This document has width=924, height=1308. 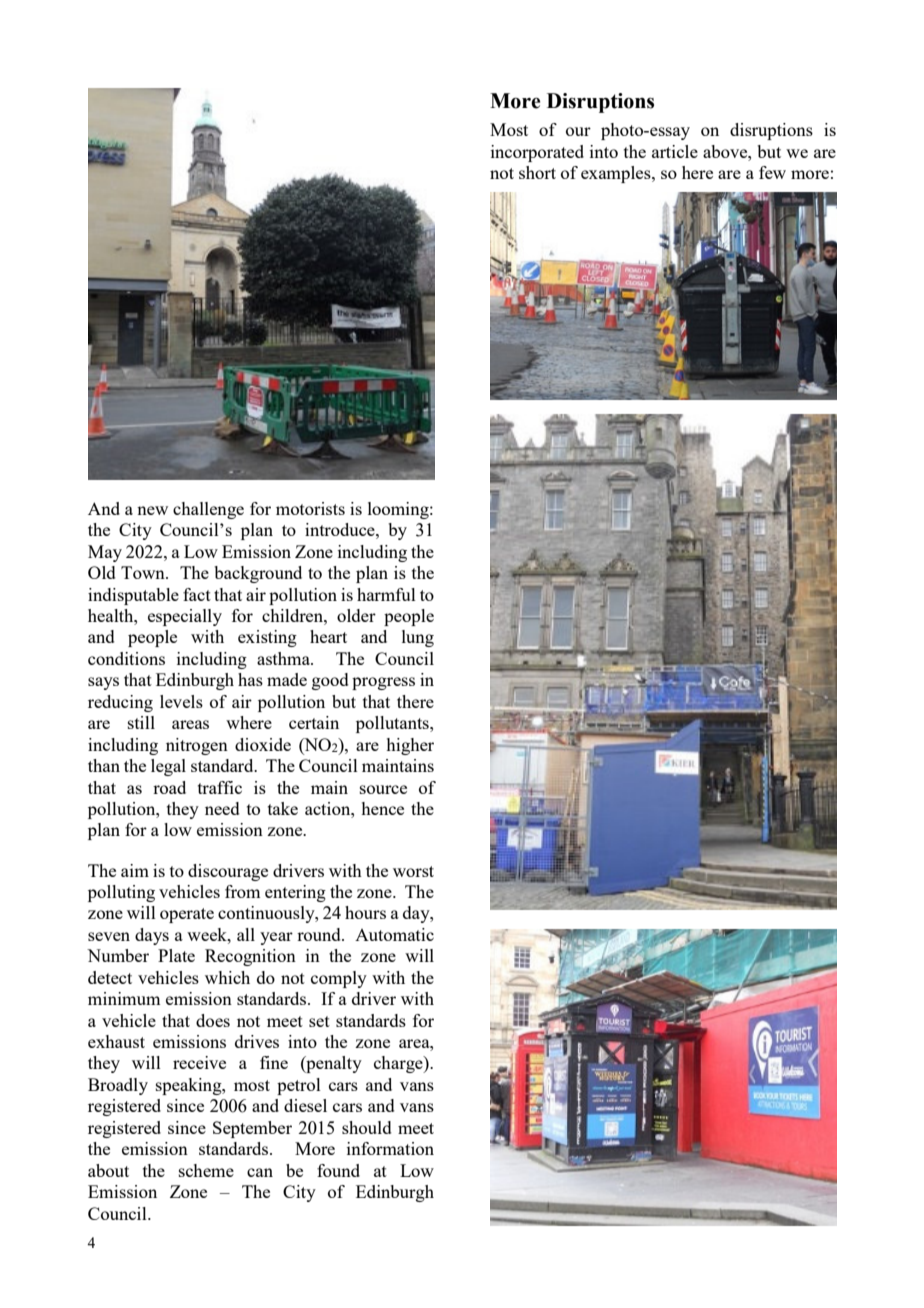 What do you see at coordinates (617, 174) in the document?
I see `examples` at bounding box center [617, 174].
